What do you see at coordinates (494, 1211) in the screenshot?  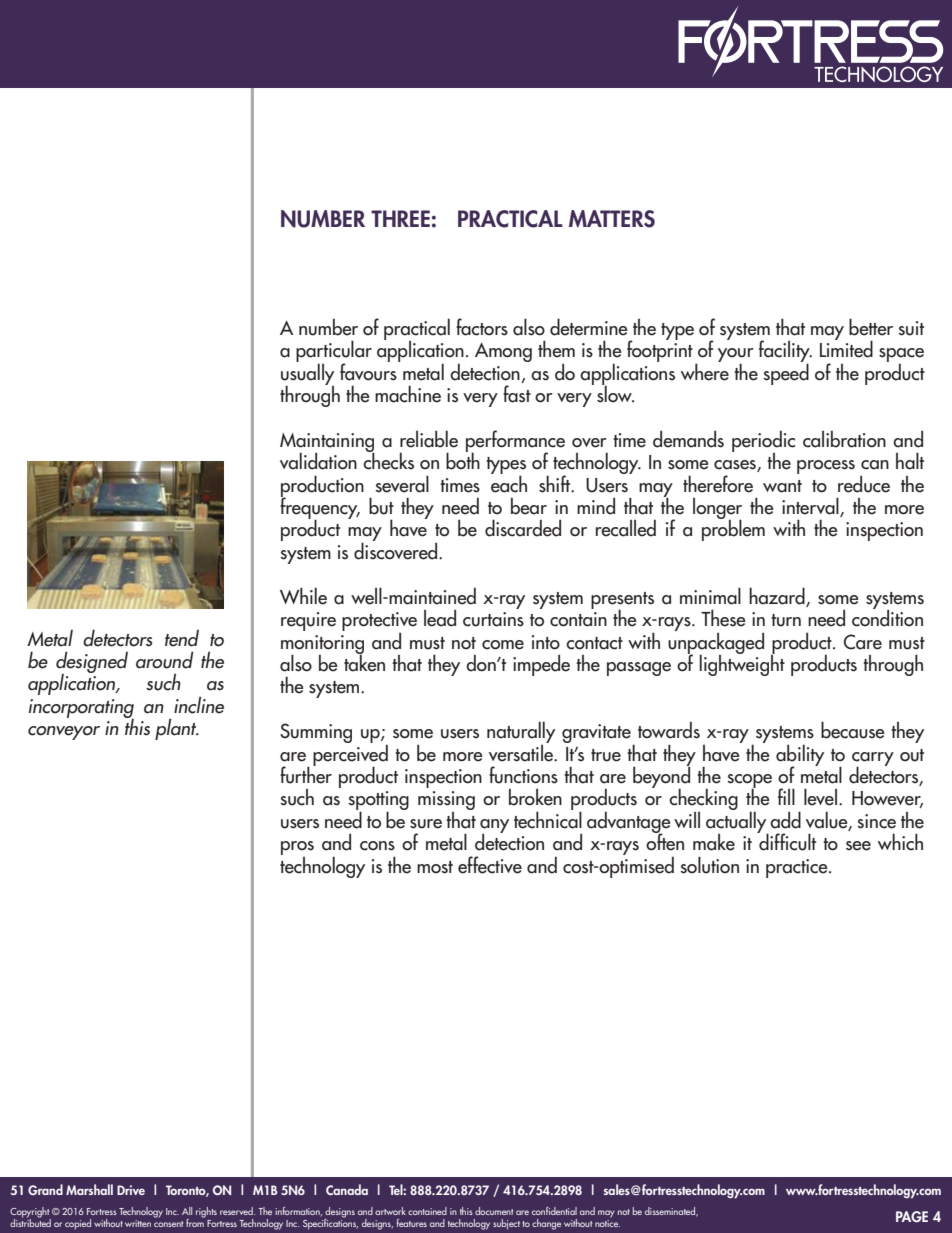 I see `document` at bounding box center [494, 1211].
